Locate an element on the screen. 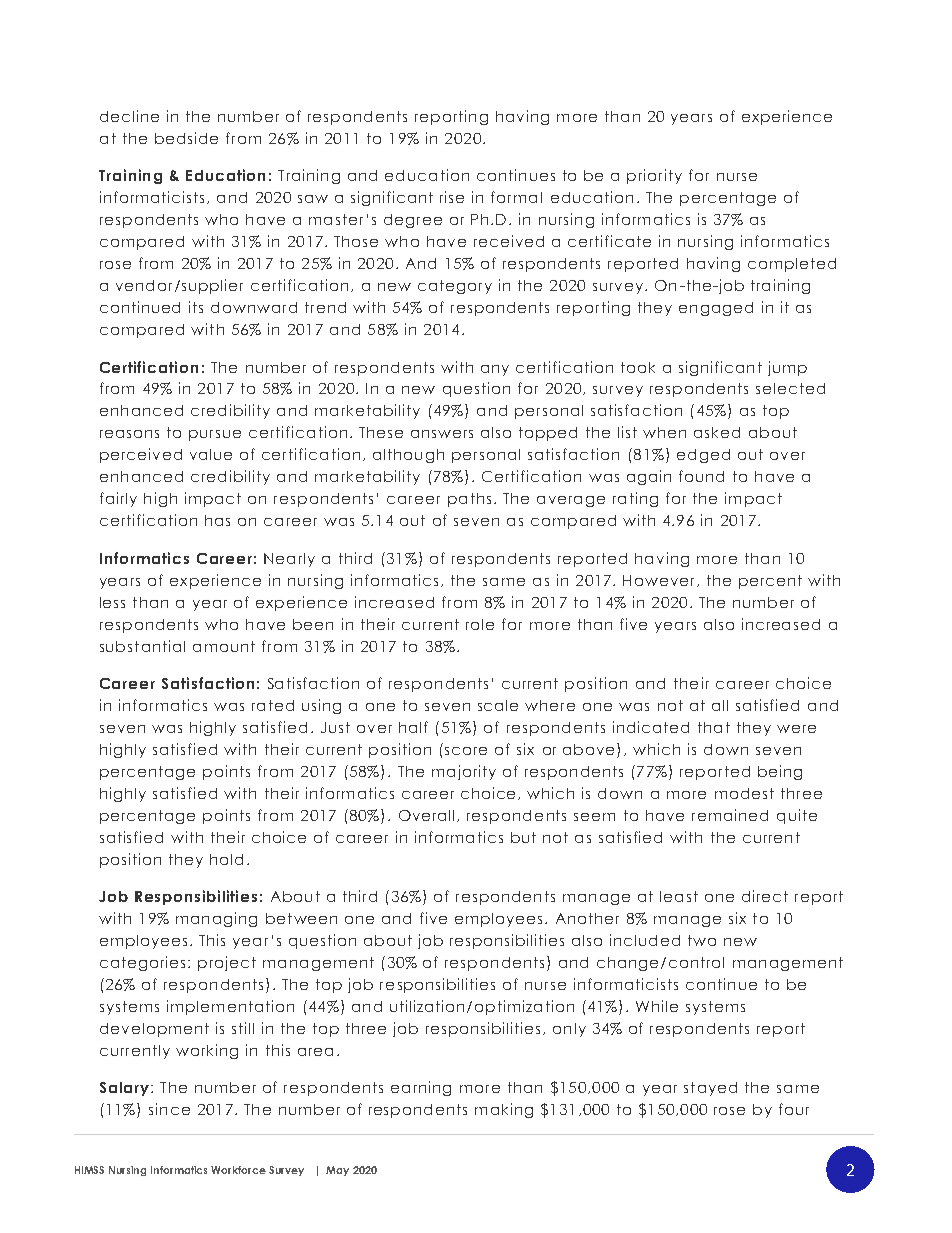 This screenshot has height=1233, width=952. majority is located at coordinates (464, 772).
